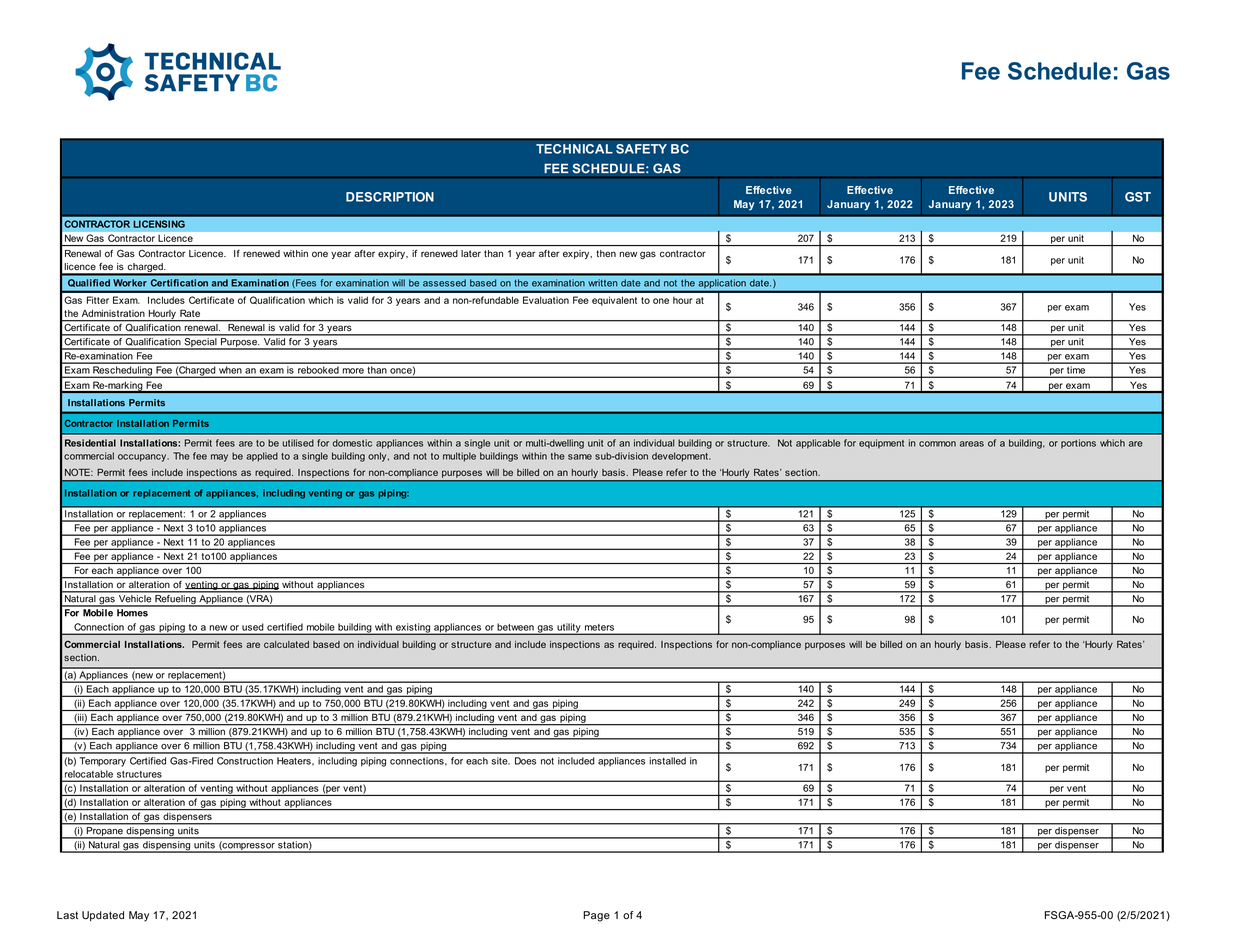 The image size is (1233, 952). I want to click on portions, so click(1078, 444).
